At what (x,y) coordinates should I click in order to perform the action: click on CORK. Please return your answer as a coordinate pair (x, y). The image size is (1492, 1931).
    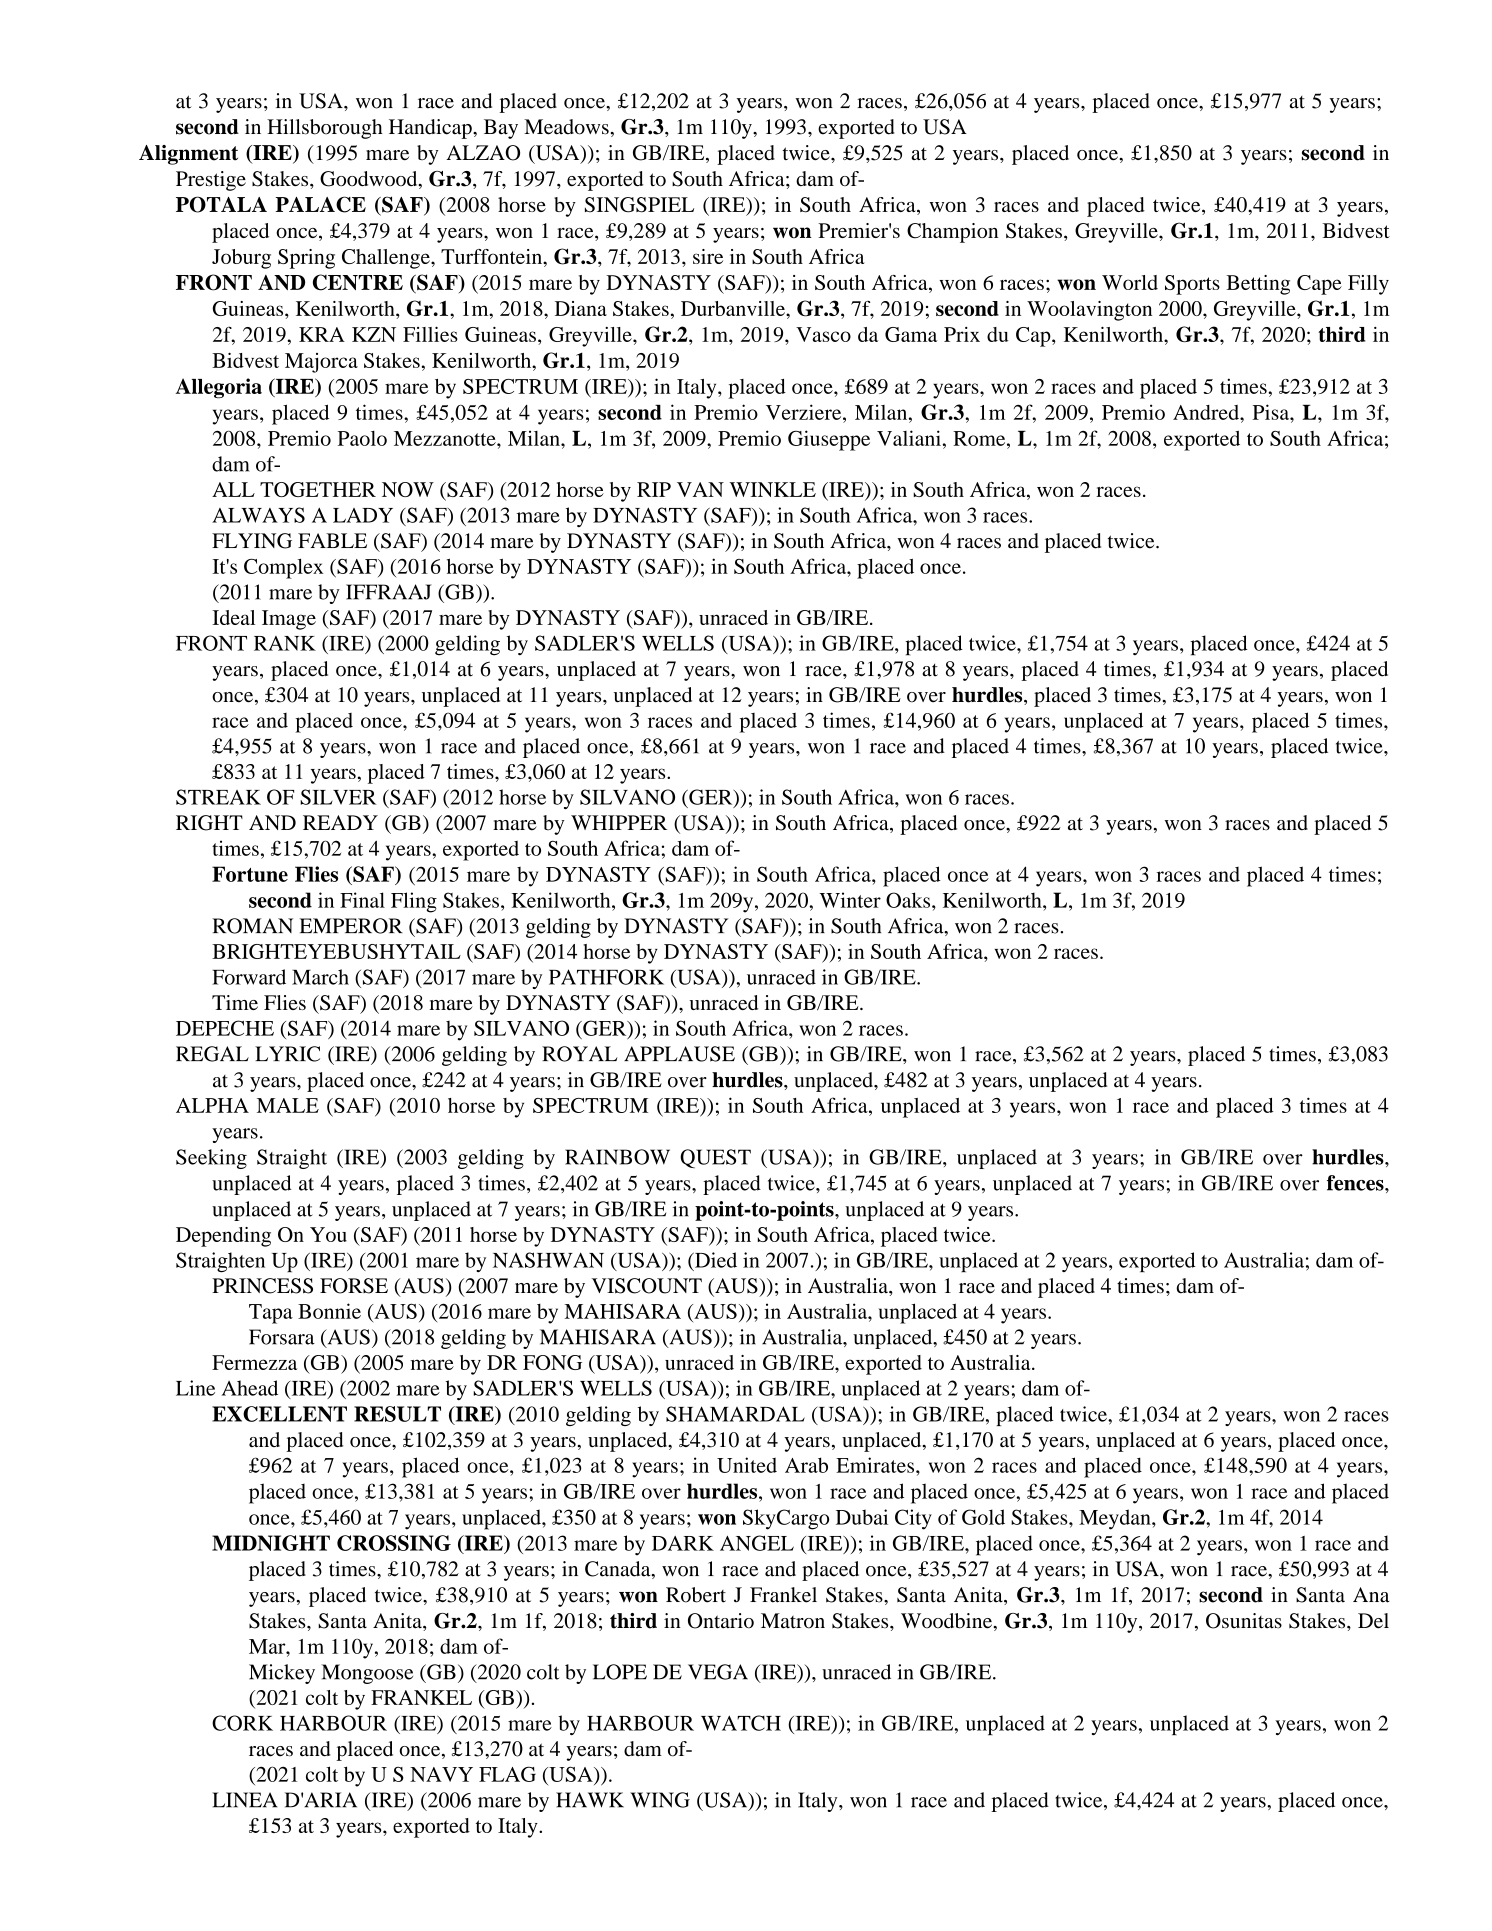
    Looking at the image, I should click on (242, 1723).
